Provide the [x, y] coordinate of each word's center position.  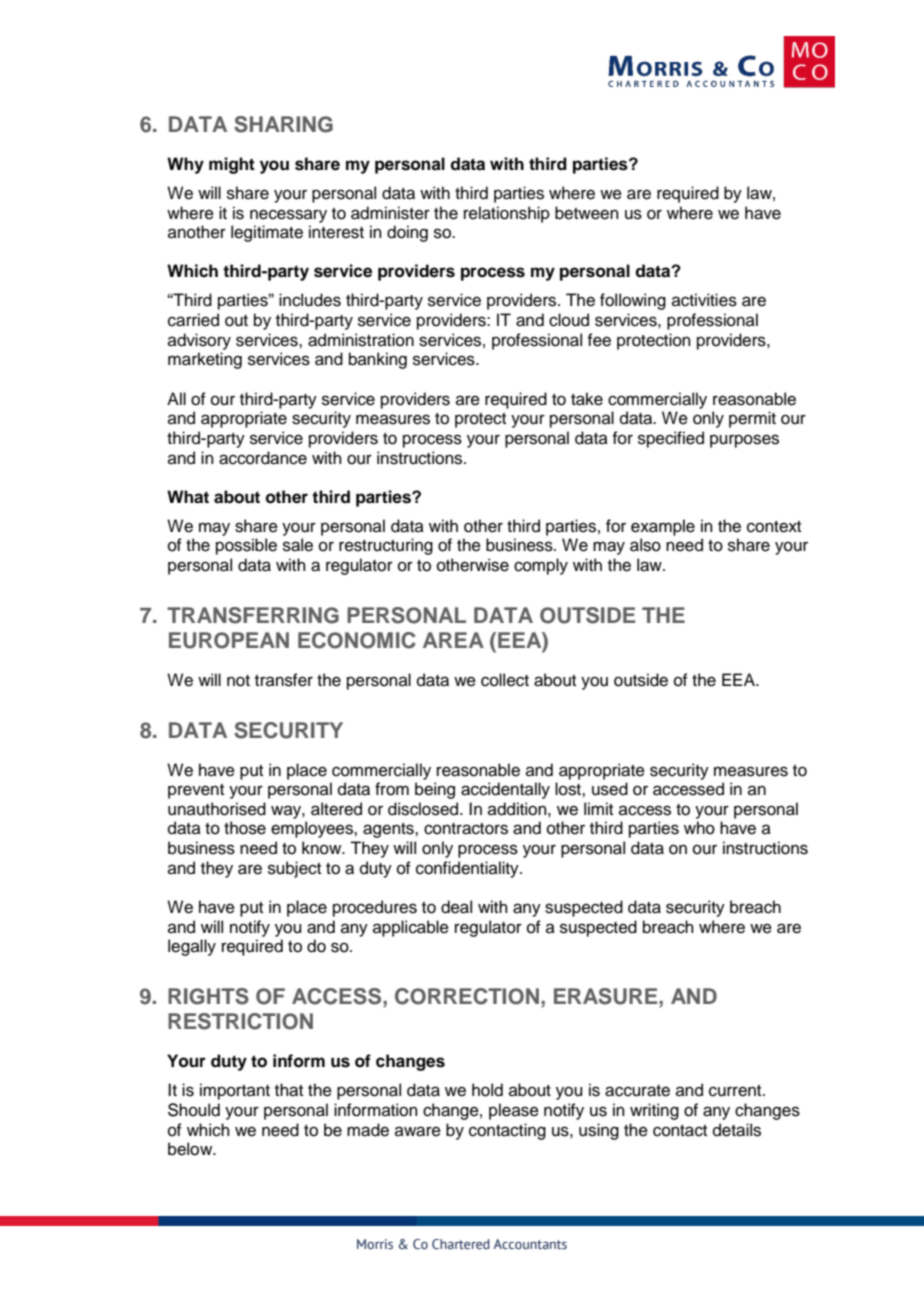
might [232, 165]
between [587, 213]
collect [505, 680]
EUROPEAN [229, 640]
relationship [507, 214]
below [191, 1149]
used [610, 789]
